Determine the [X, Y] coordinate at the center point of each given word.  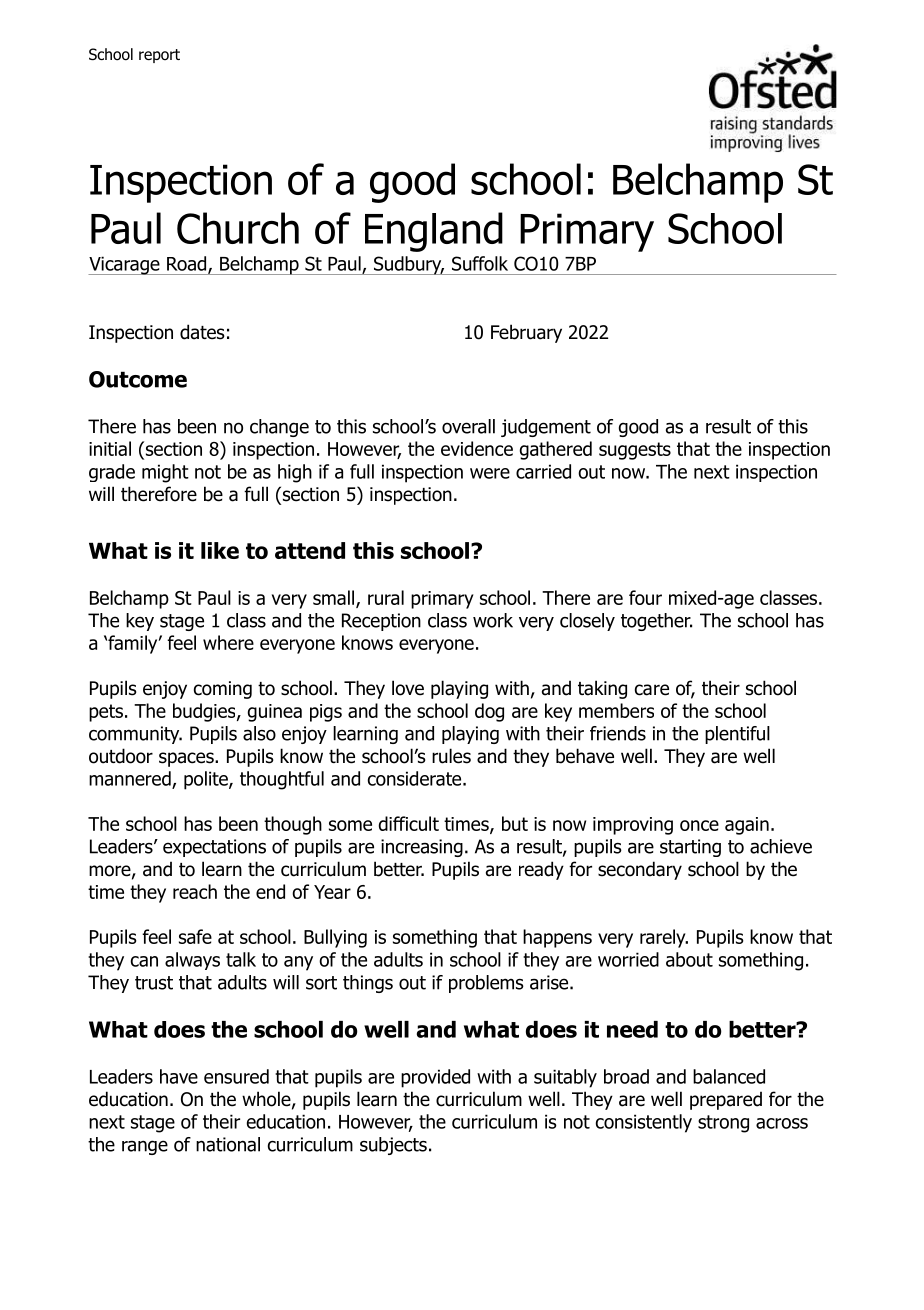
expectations [214, 848]
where [228, 642]
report [159, 56]
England [434, 232]
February [526, 333]
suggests [635, 451]
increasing [422, 848]
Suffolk [480, 263]
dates [202, 332]
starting [690, 848]
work [493, 620]
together [656, 622]
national [228, 1144]
